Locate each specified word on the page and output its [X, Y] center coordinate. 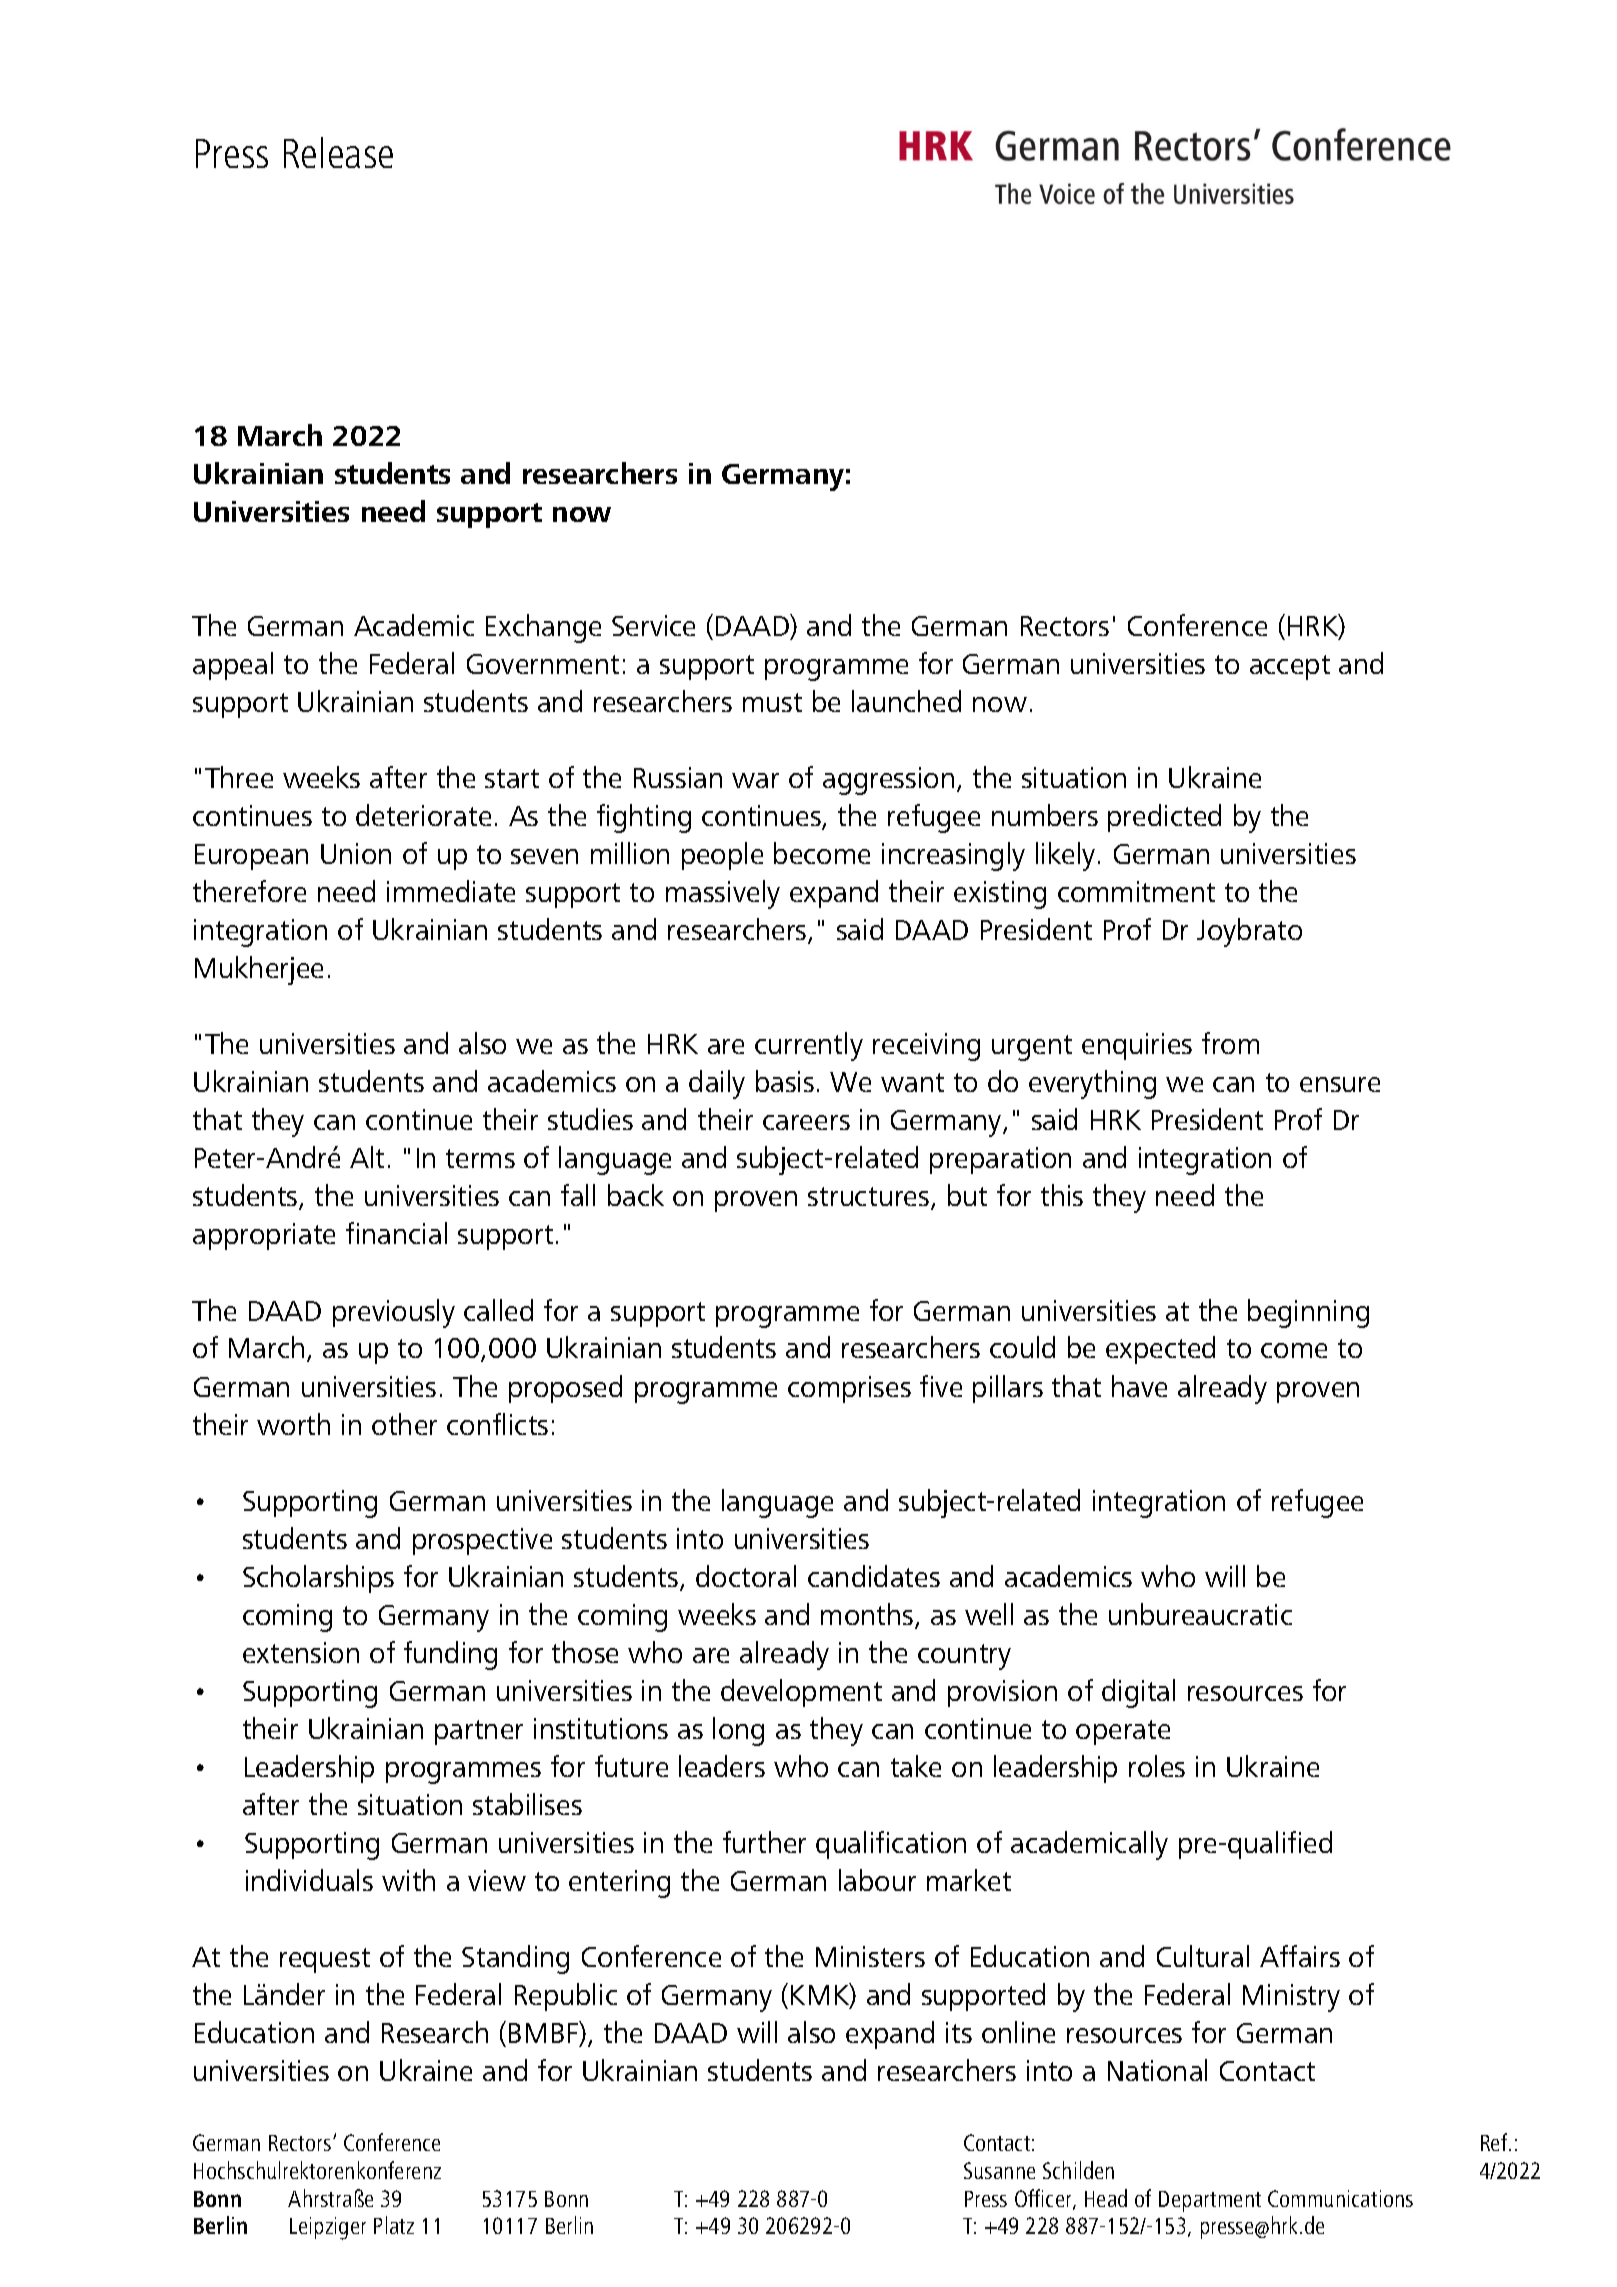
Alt [367, 1157]
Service [653, 625]
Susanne [999, 2170]
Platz [394, 2225]
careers [806, 1122]
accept [1290, 667]
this [1062, 1195]
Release [338, 152]
